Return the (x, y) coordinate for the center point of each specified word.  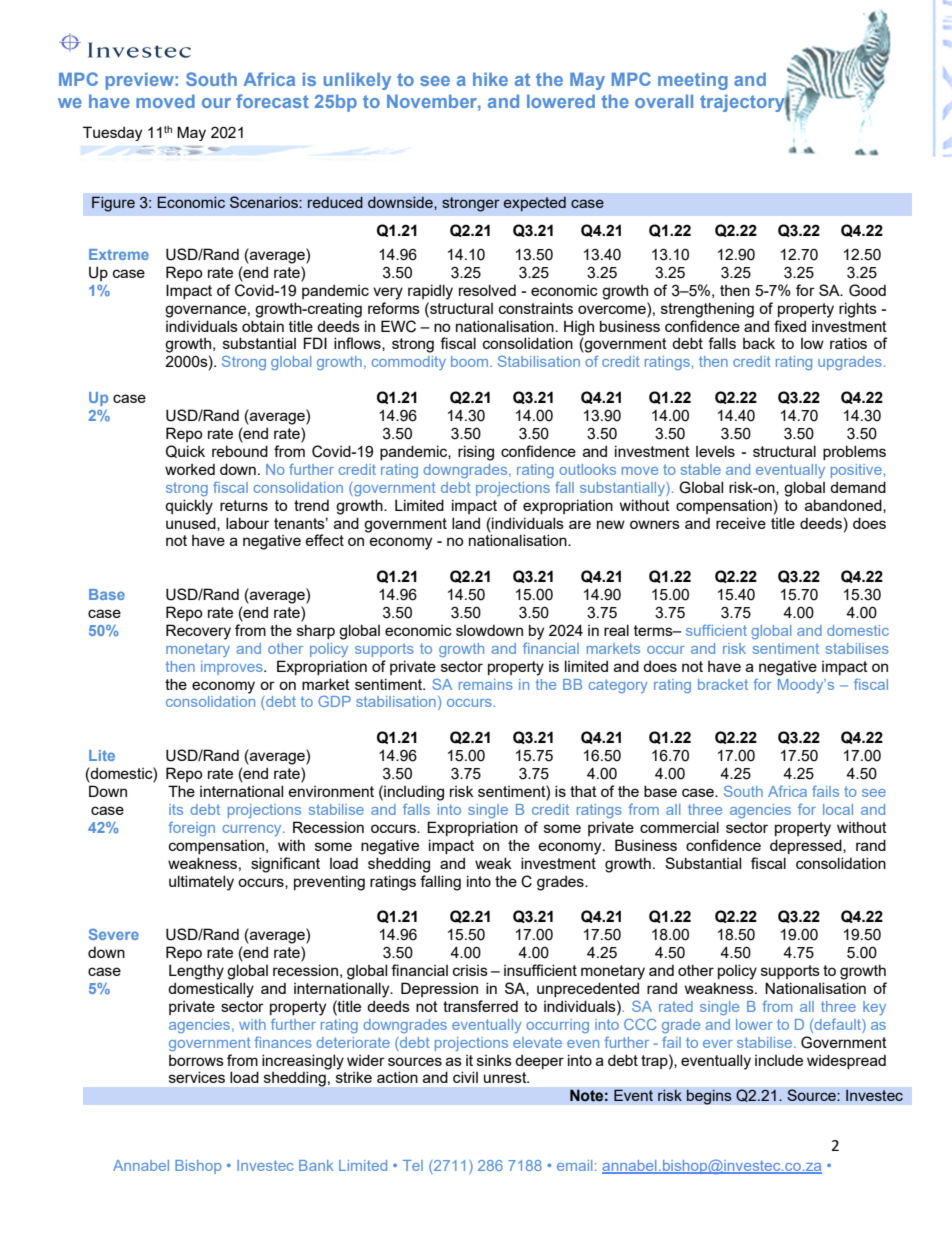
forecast (272, 101)
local (838, 809)
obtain (263, 326)
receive (741, 523)
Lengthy (196, 972)
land (466, 523)
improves (233, 668)
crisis (470, 970)
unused (192, 524)
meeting (693, 81)
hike (490, 79)
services (197, 1077)
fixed (790, 326)
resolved (487, 290)
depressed (807, 846)
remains (486, 684)
